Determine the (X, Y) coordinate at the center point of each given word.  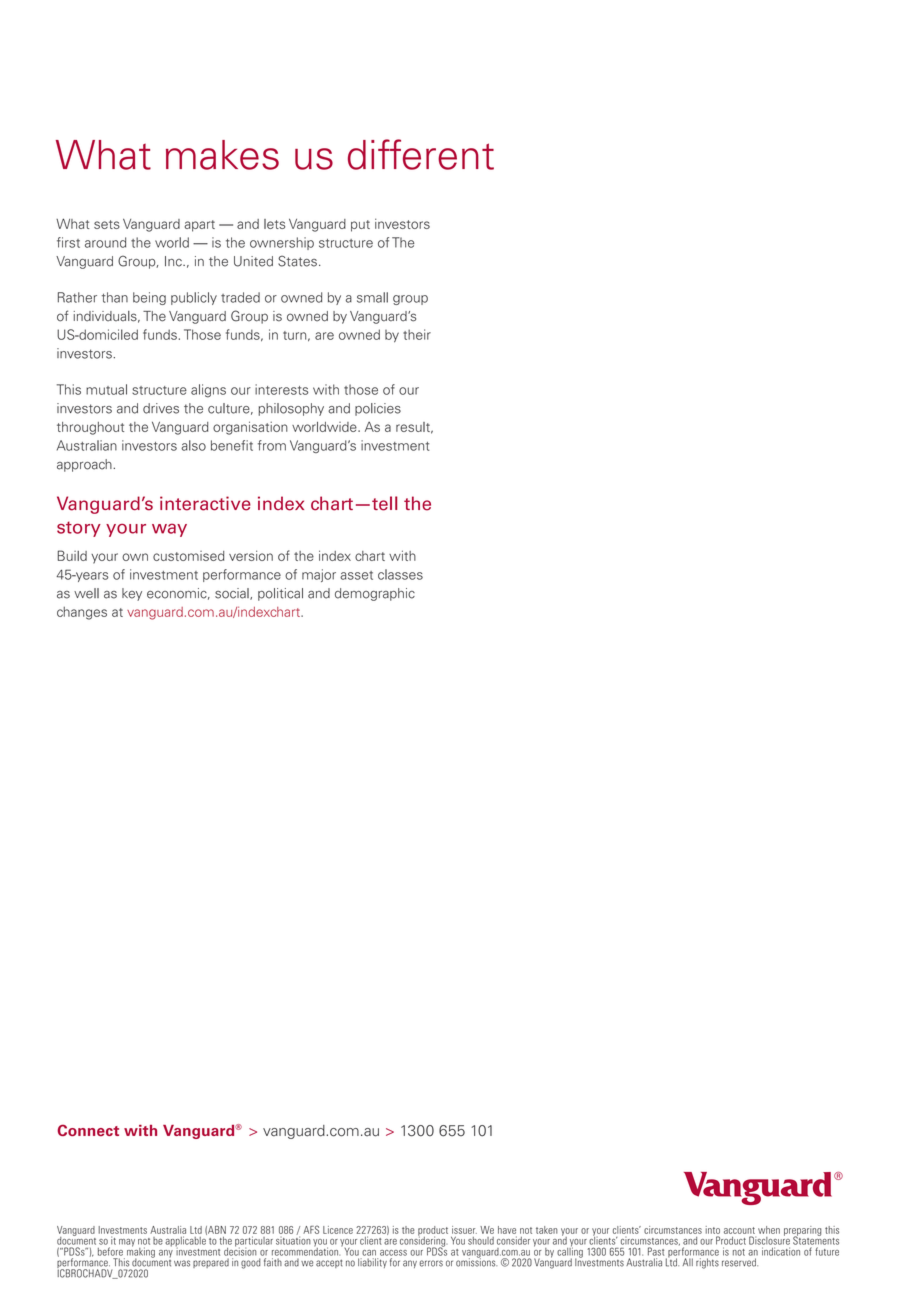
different (421, 154)
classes (400, 574)
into (713, 1230)
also (193, 445)
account (739, 1230)
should (481, 1241)
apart (199, 226)
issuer (464, 1230)
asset (356, 575)
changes (82, 613)
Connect (88, 1130)
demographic (375, 594)
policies (378, 409)
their (417, 334)
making (141, 1252)
